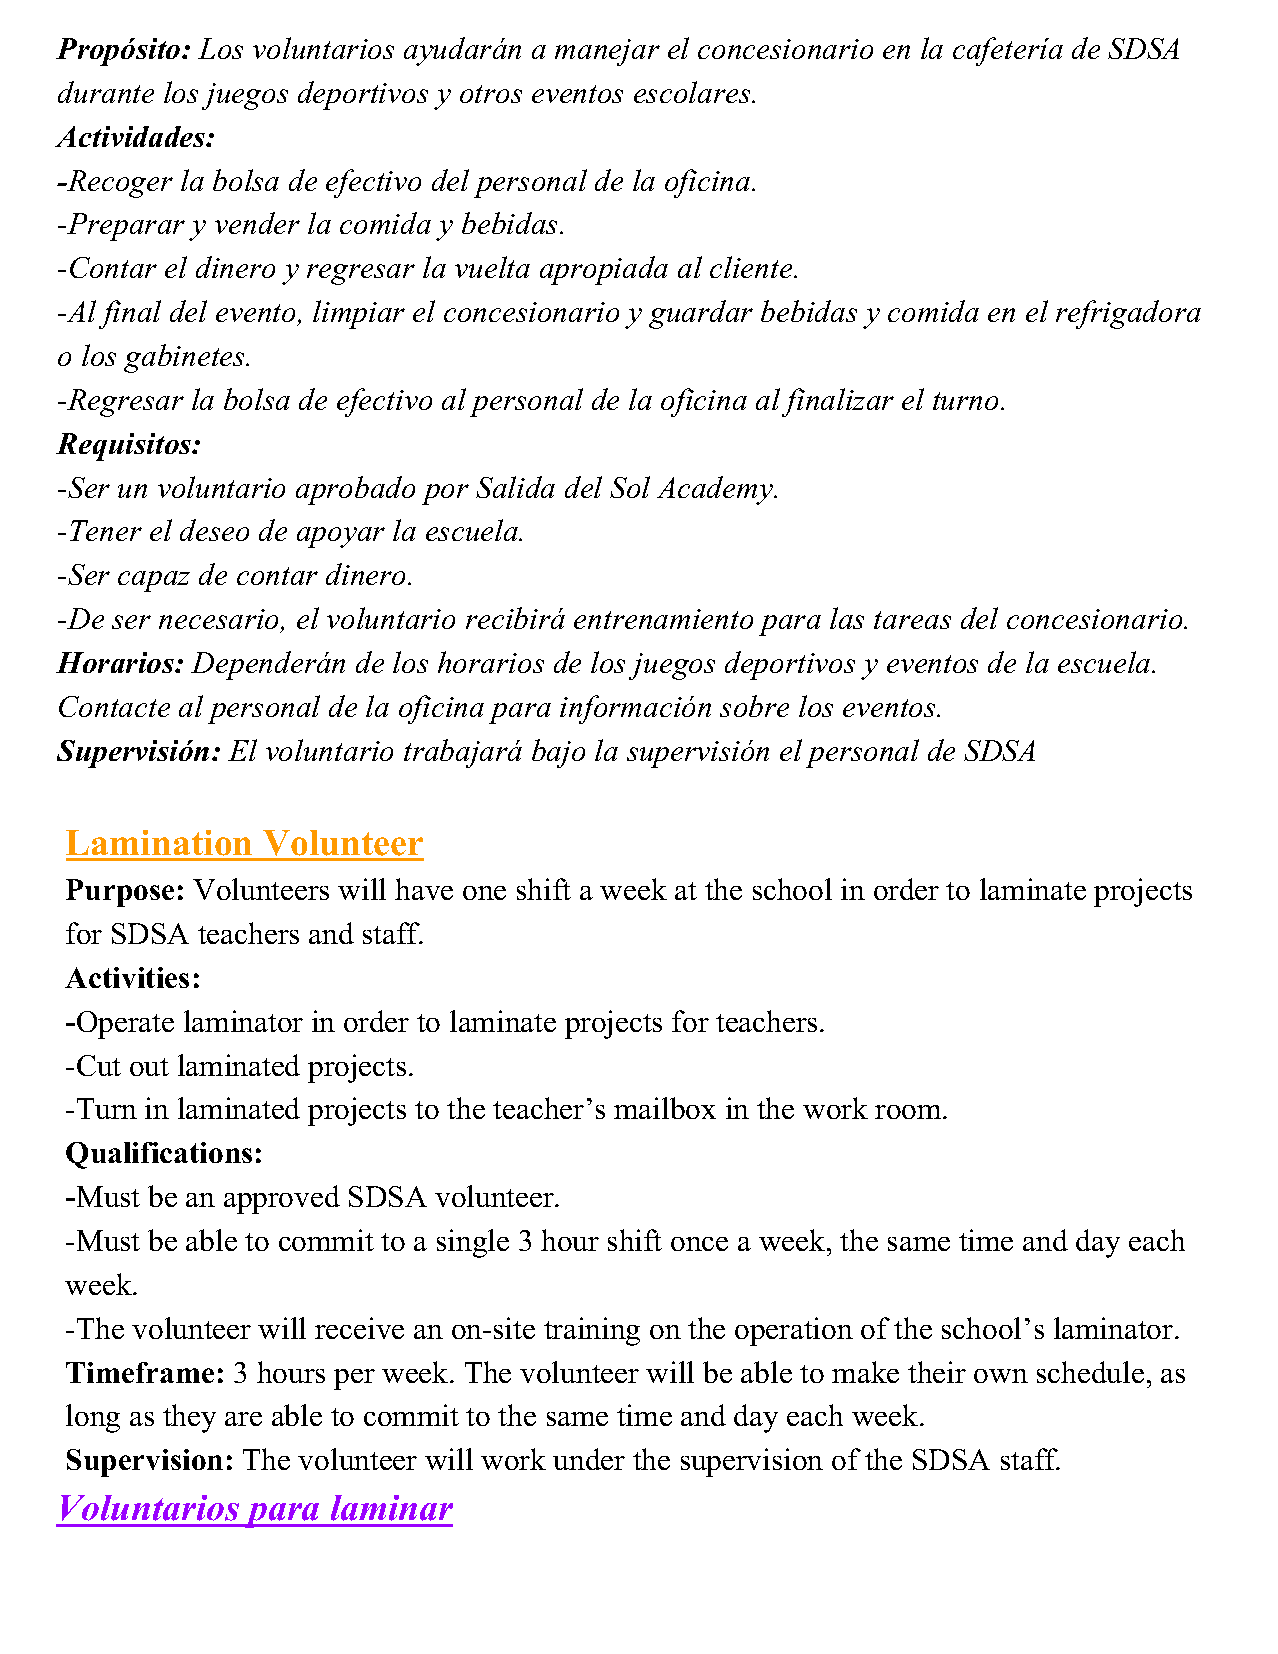 This screenshot has height=1654, width=1278. I want to click on under, so click(589, 1459).
